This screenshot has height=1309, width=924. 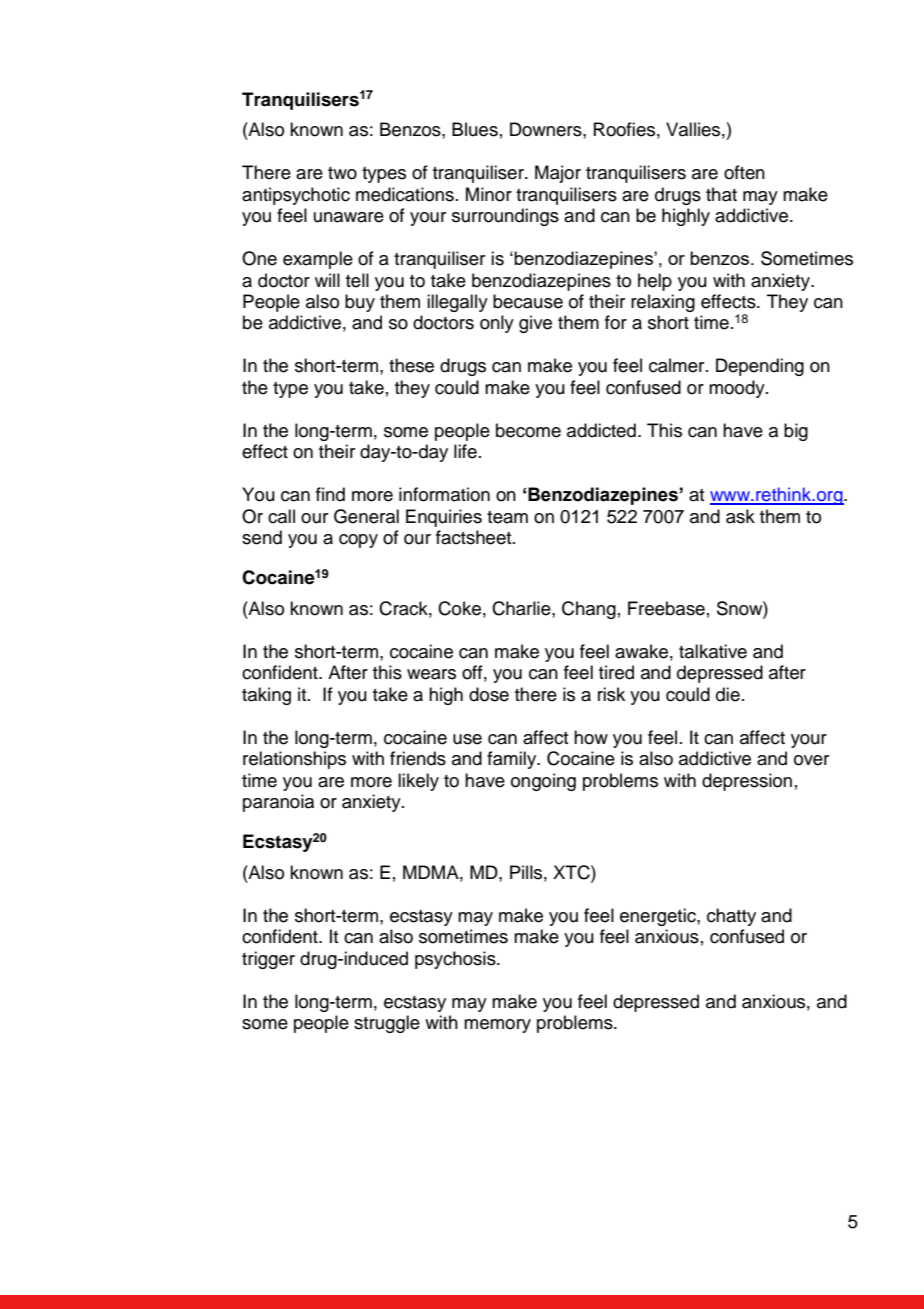 I want to click on chatty, so click(x=731, y=917).
